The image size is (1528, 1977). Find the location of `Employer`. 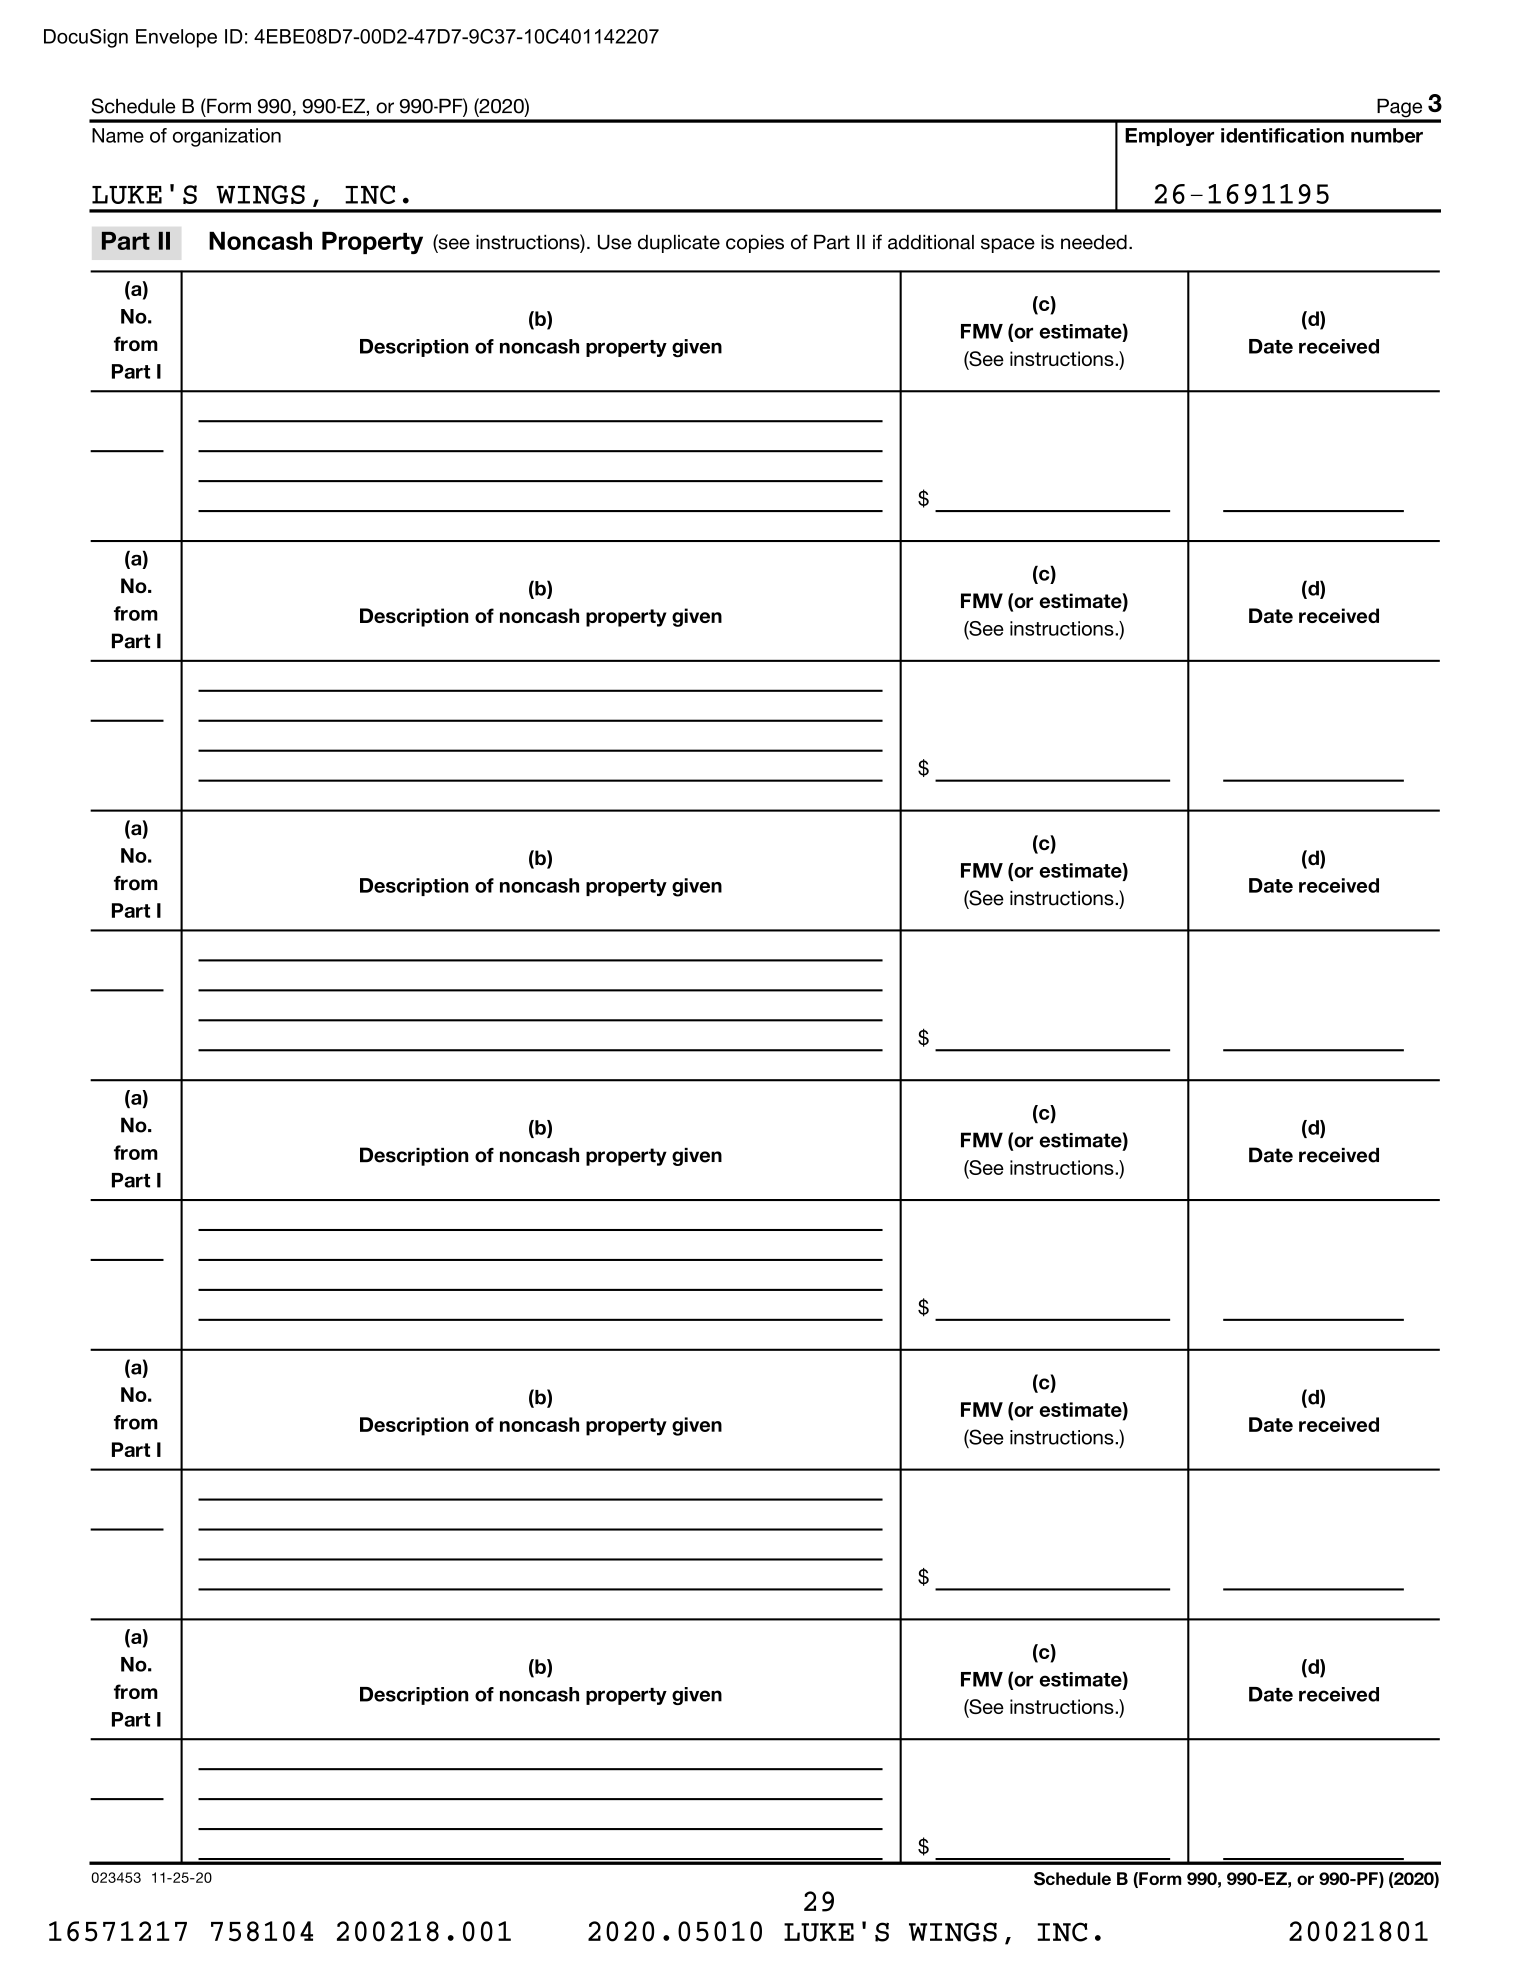

Employer is located at coordinates (1169, 137).
